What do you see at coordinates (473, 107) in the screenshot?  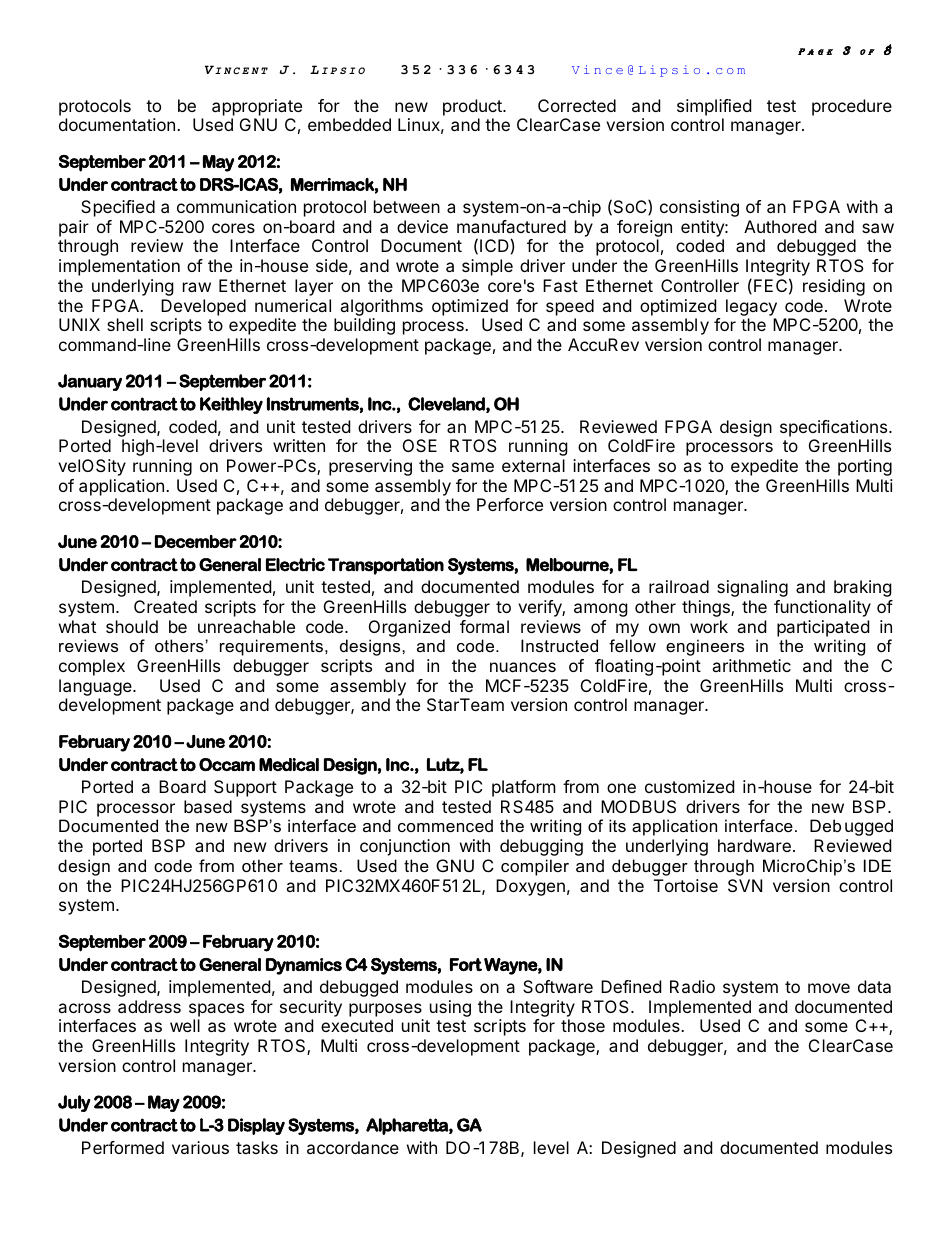 I see `product` at bounding box center [473, 107].
